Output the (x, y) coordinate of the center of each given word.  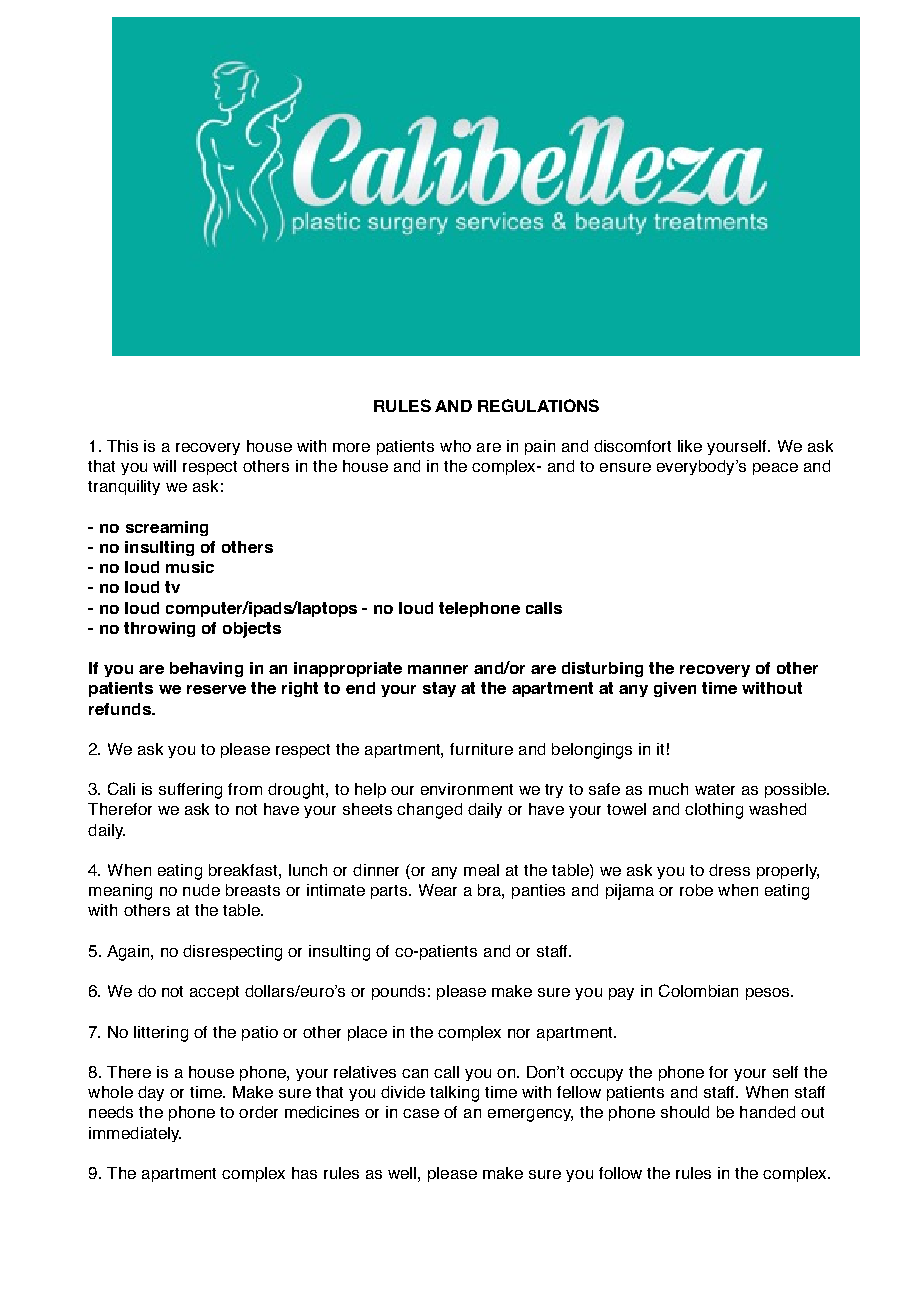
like (690, 446)
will (164, 466)
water (715, 789)
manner (438, 669)
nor (519, 1033)
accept (214, 993)
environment (467, 789)
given (675, 689)
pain (540, 447)
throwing (159, 629)
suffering (190, 791)
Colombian (698, 990)
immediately (135, 1134)
